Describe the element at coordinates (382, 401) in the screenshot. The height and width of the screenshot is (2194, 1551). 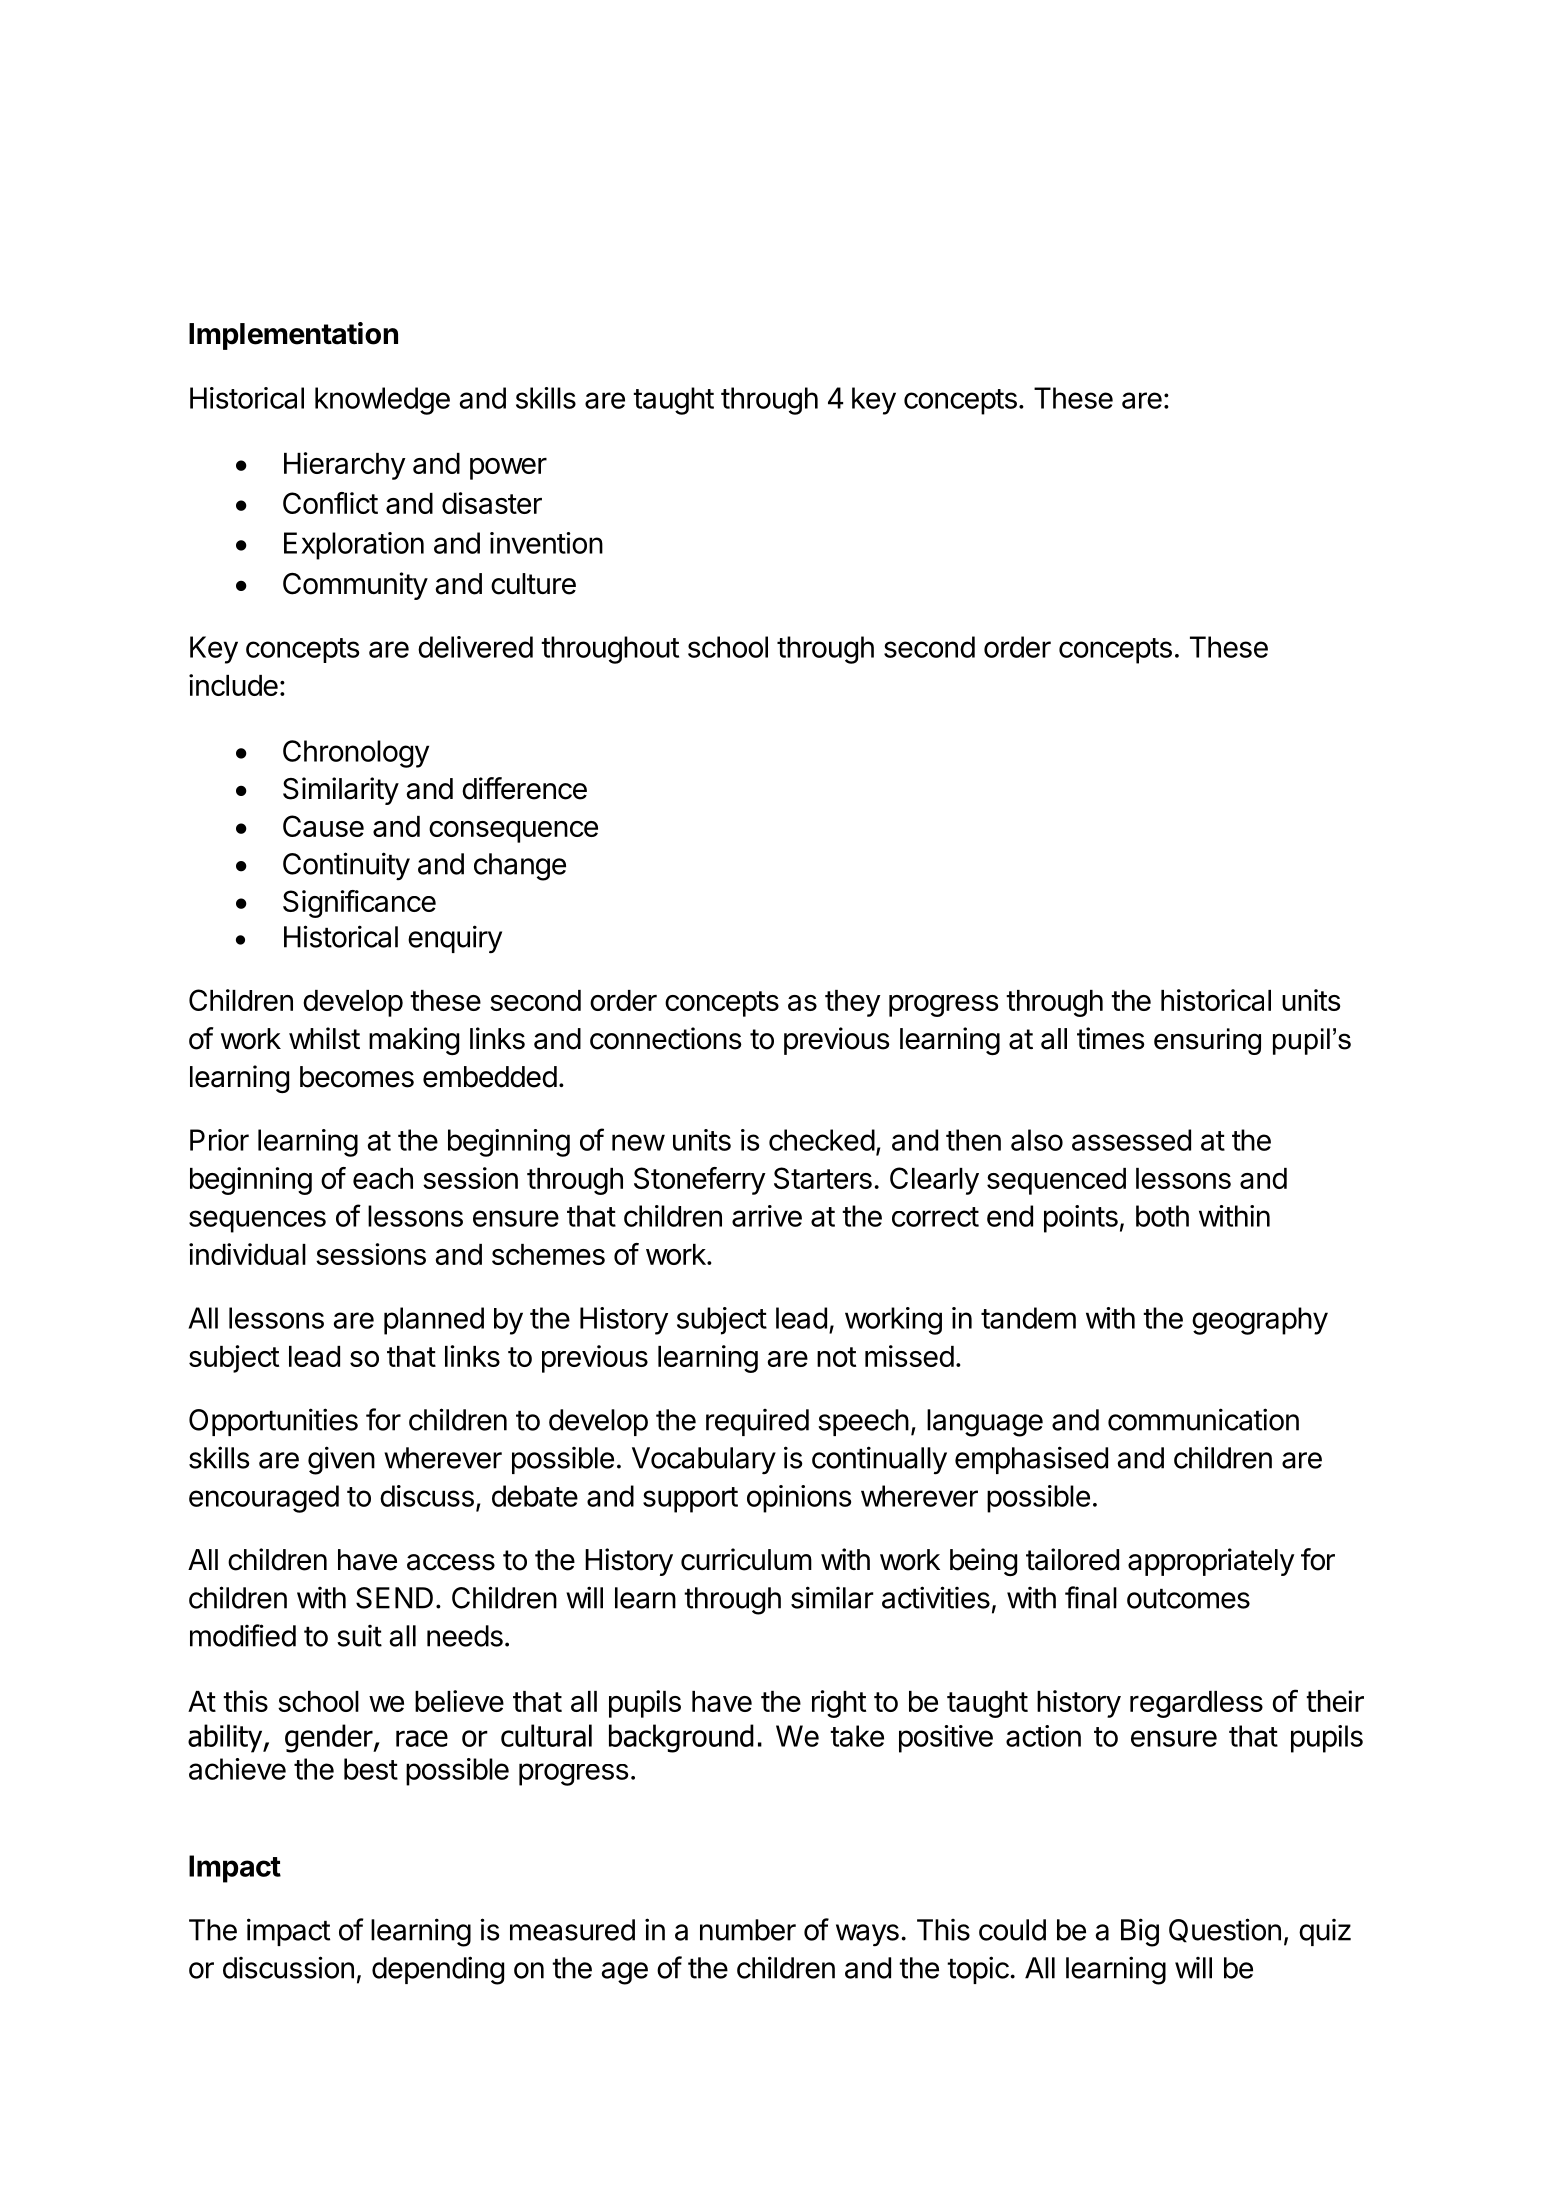
I see `knowledge` at that location.
